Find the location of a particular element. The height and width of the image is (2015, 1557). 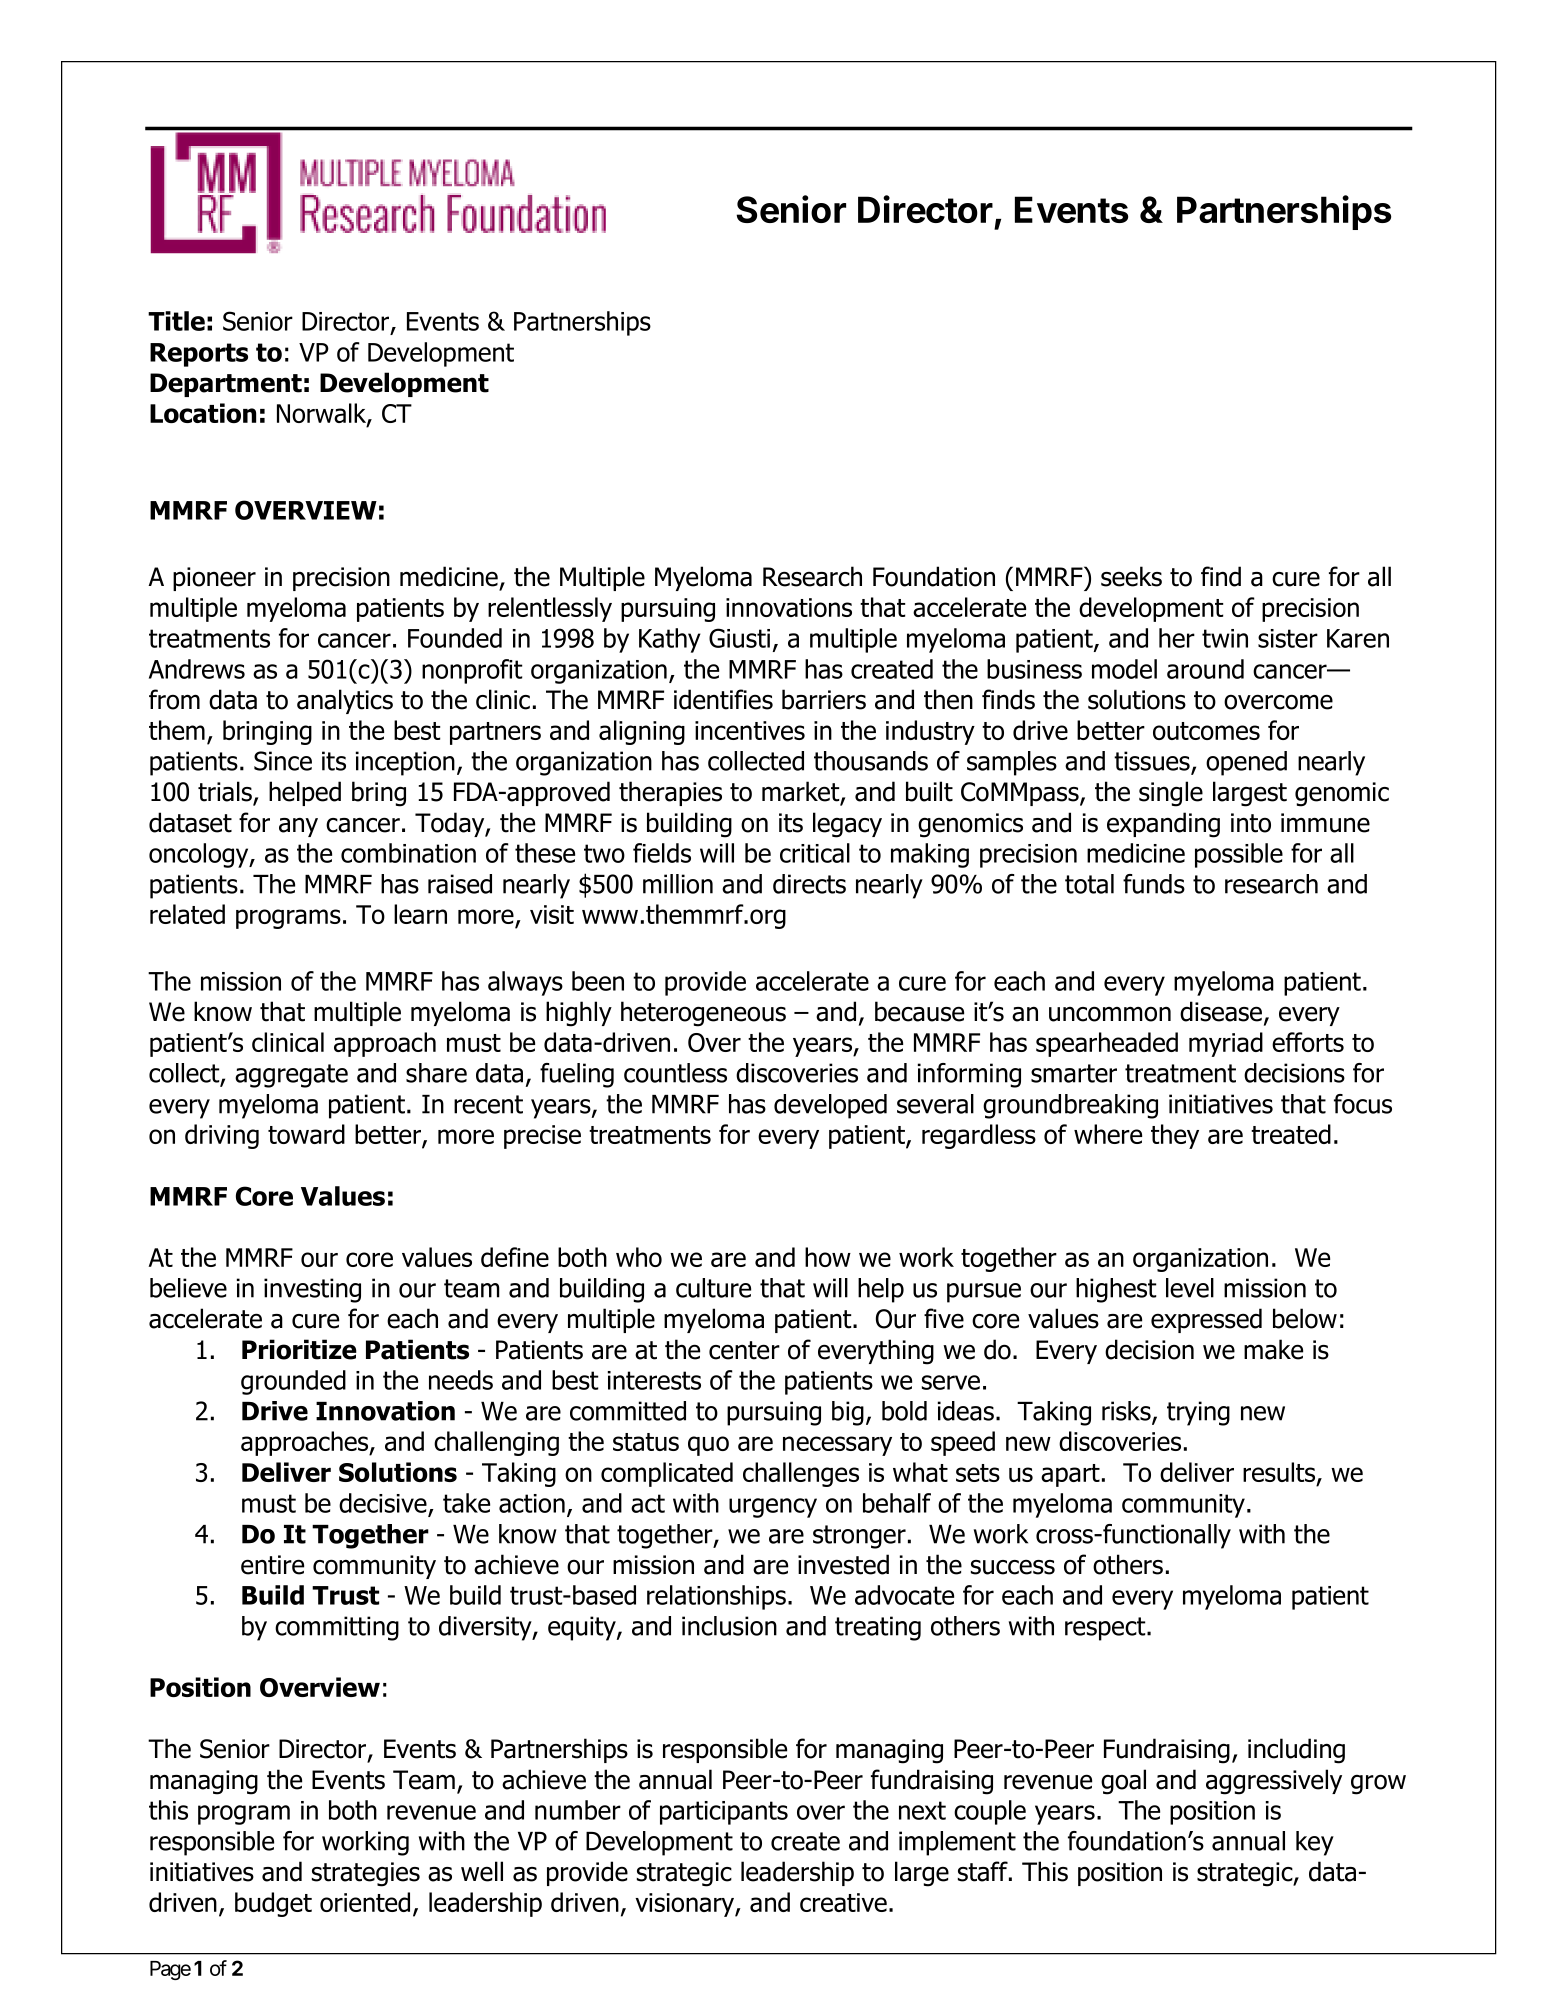

Giusti is located at coordinates (739, 638).
